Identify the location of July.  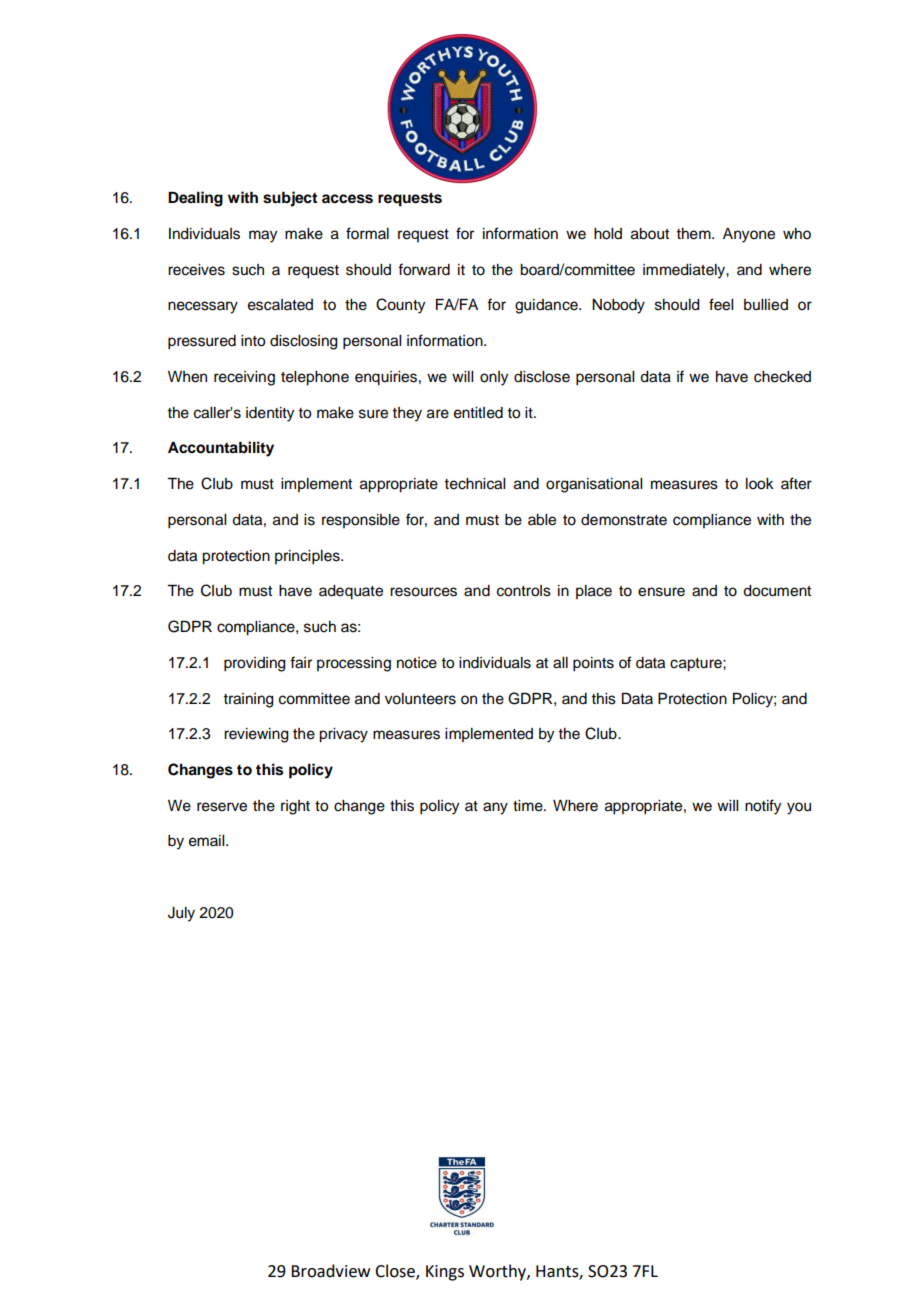
(181, 914).
